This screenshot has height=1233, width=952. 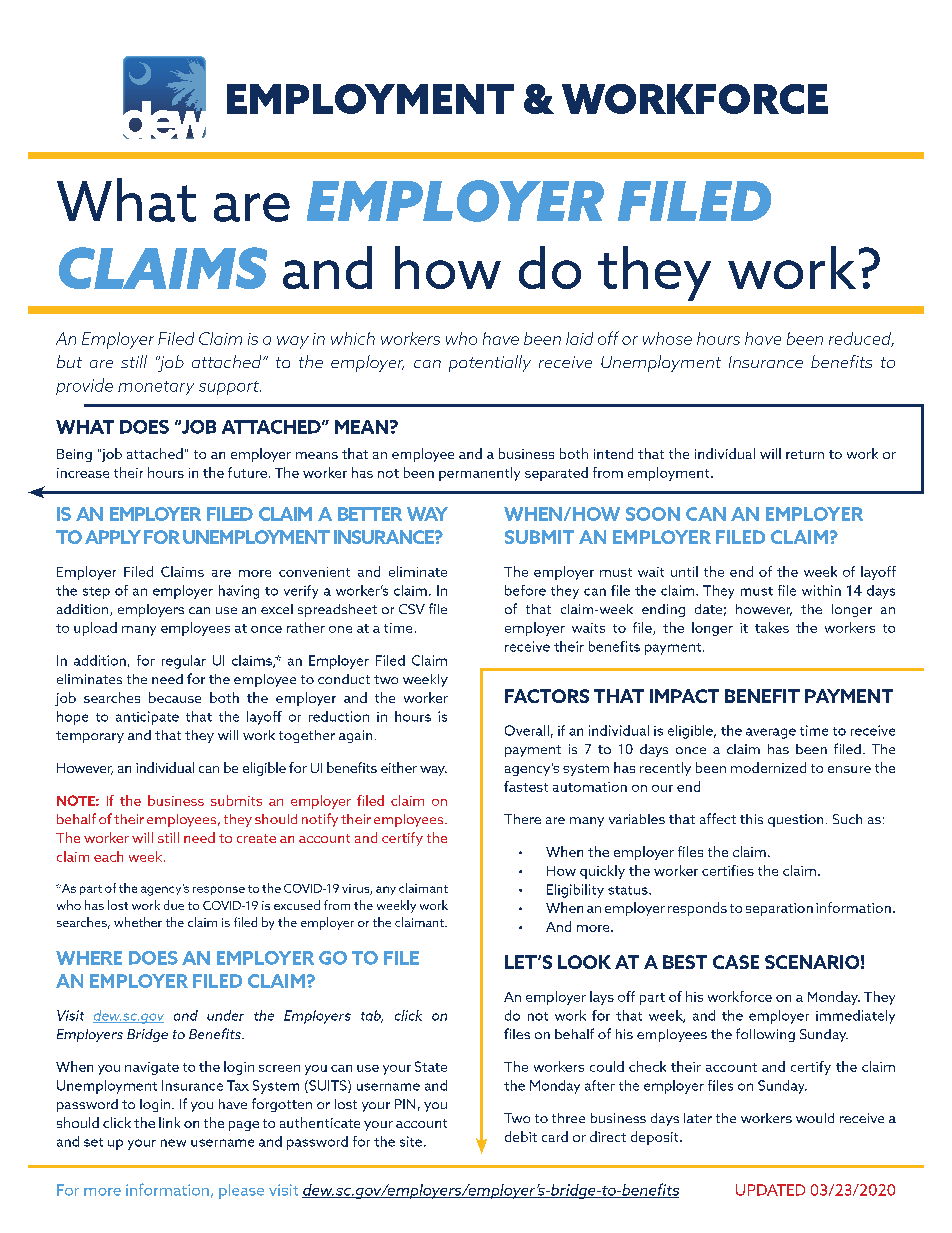 What do you see at coordinates (821, 590) in the screenshot?
I see `within` at bounding box center [821, 590].
